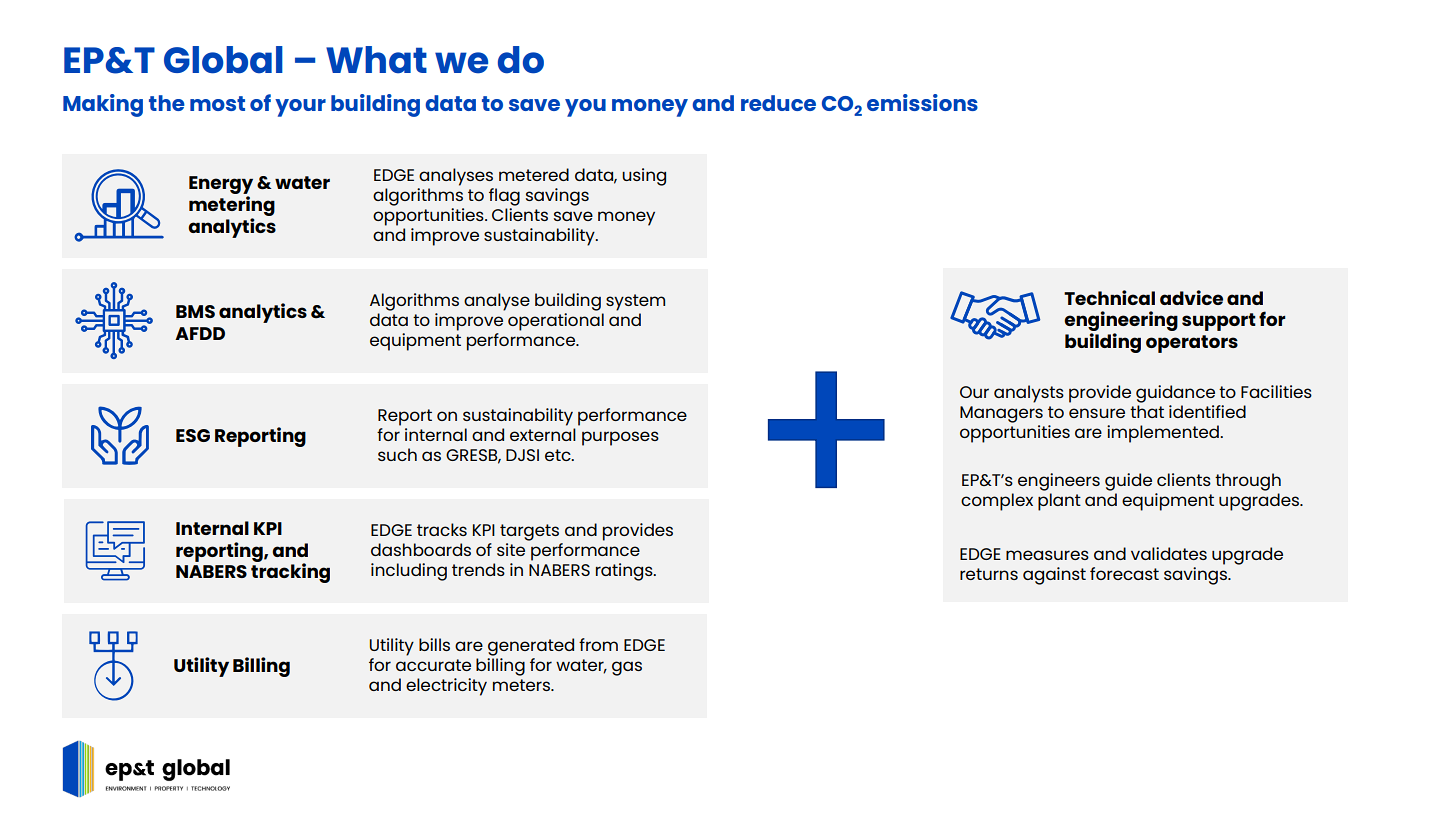  What do you see at coordinates (1109, 297) in the image?
I see `Technical` at bounding box center [1109, 297].
